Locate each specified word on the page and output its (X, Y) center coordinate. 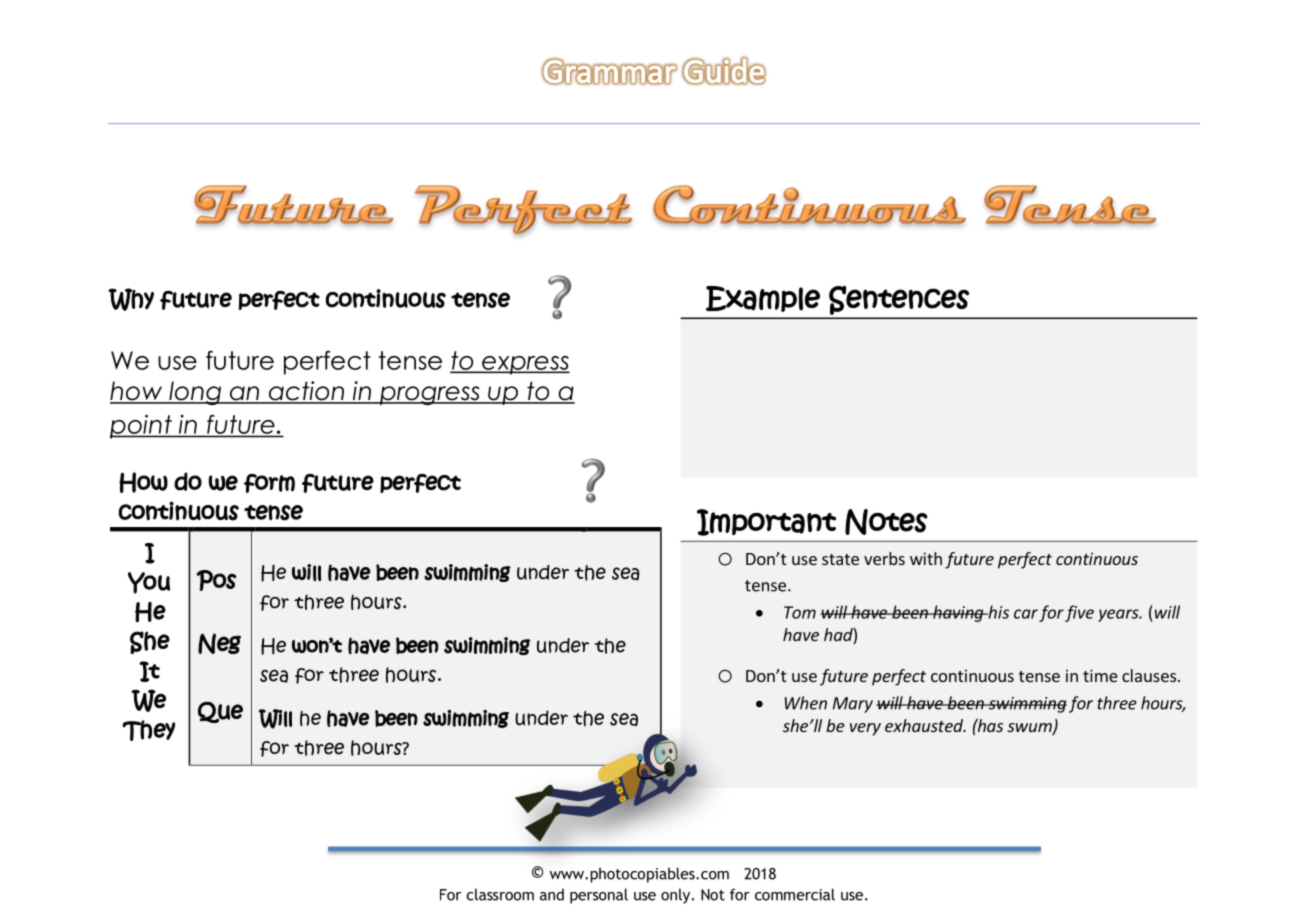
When (806, 703)
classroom (500, 894)
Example (763, 299)
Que (220, 712)
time (1100, 675)
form (269, 483)
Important (766, 522)
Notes (886, 522)
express (525, 365)
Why (131, 299)
